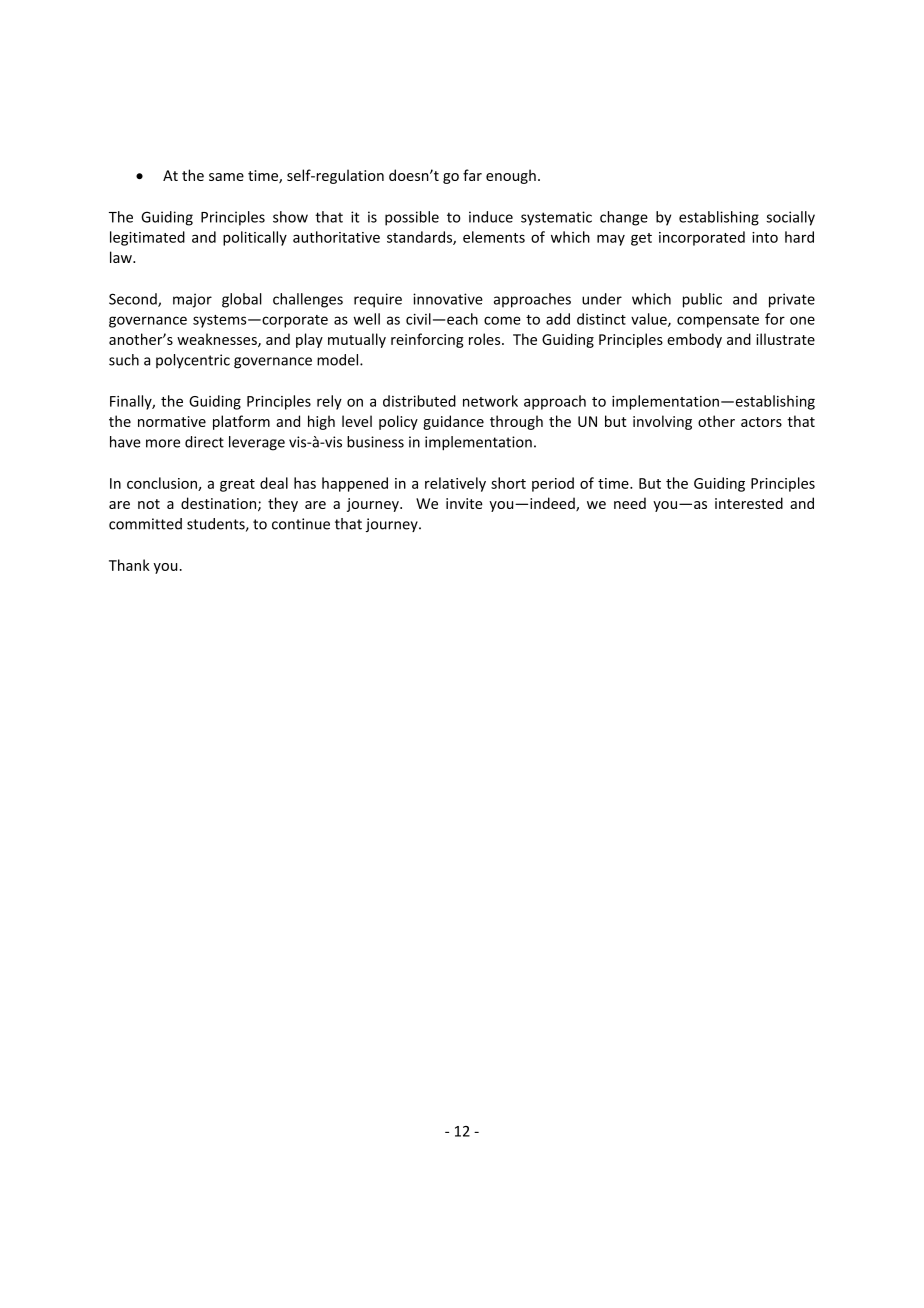 This image has width=924, height=1308. What do you see at coordinates (464, 503) in the image?
I see `invite` at bounding box center [464, 503].
